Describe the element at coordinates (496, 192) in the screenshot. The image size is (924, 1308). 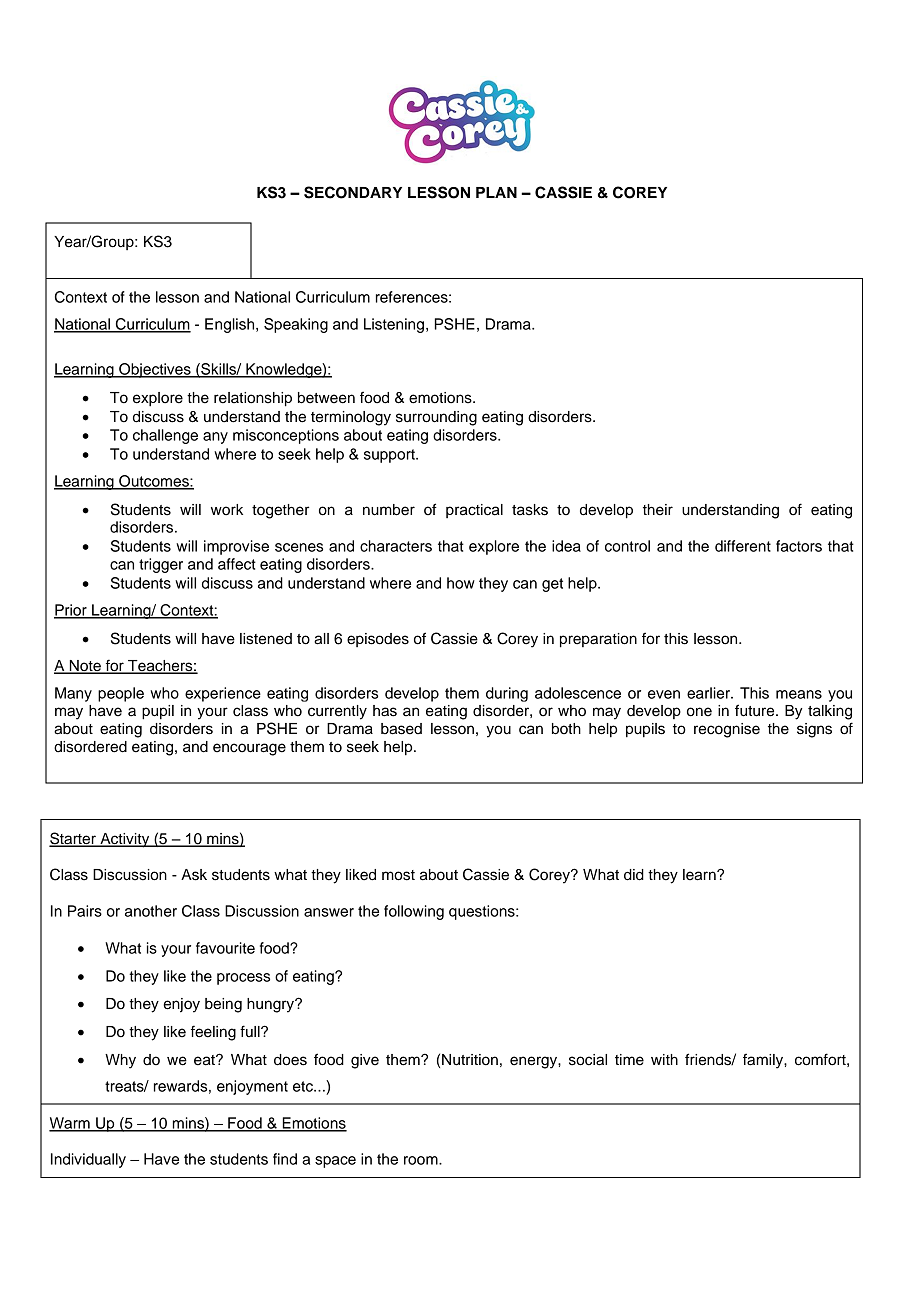
I see `PLAN` at that location.
